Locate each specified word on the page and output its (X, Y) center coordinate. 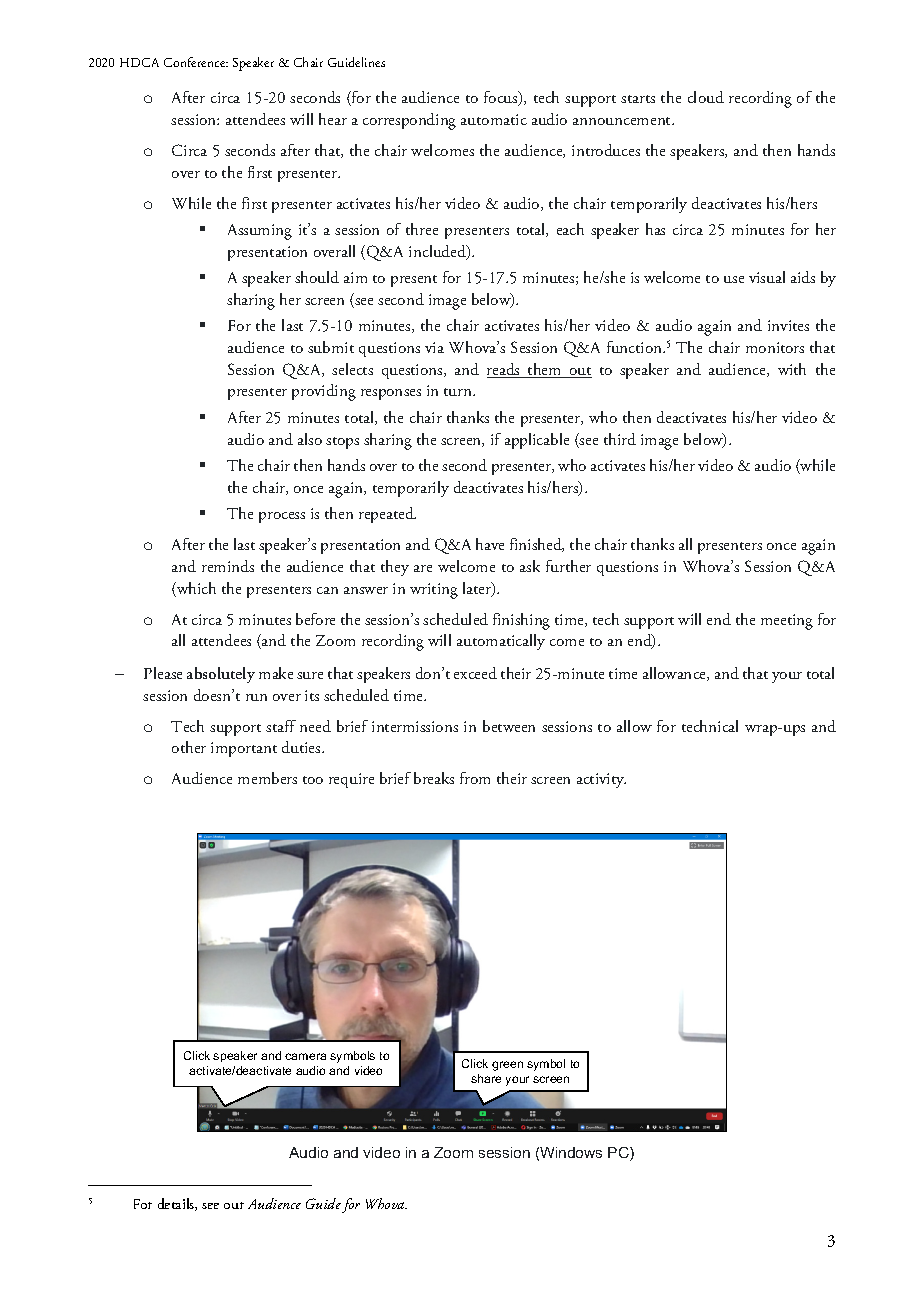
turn (459, 392)
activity (601, 780)
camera (305, 1056)
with (792, 369)
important (244, 749)
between (509, 726)
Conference (196, 62)
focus (502, 98)
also (310, 439)
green (507, 1066)
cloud (706, 97)
